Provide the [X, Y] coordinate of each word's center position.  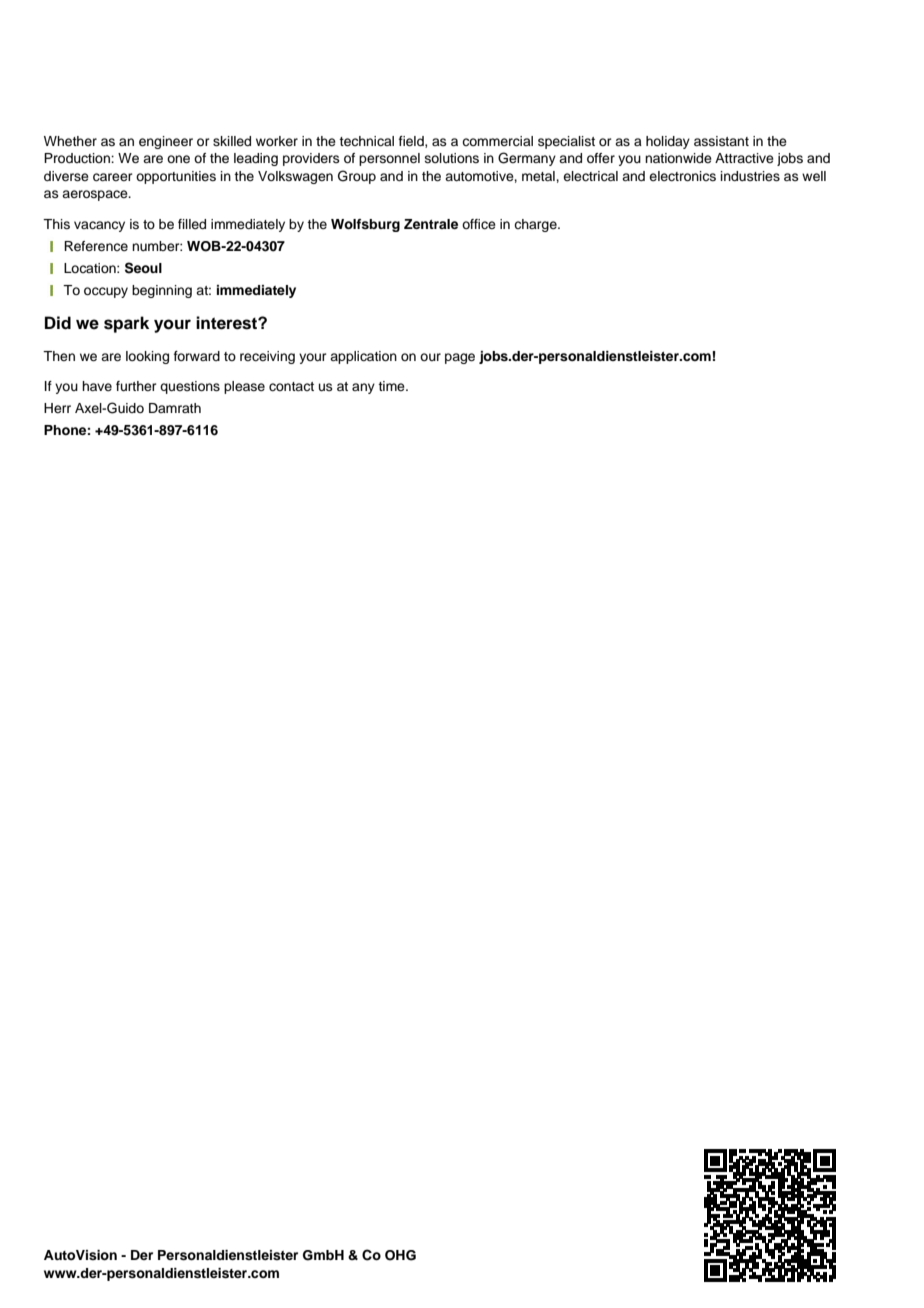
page [460, 358]
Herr [57, 408]
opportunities [176, 177]
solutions [452, 158]
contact [291, 386]
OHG [400, 1255]
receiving [267, 357]
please [244, 387]
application [363, 357]
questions [190, 387]
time [392, 386]
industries [750, 176]
